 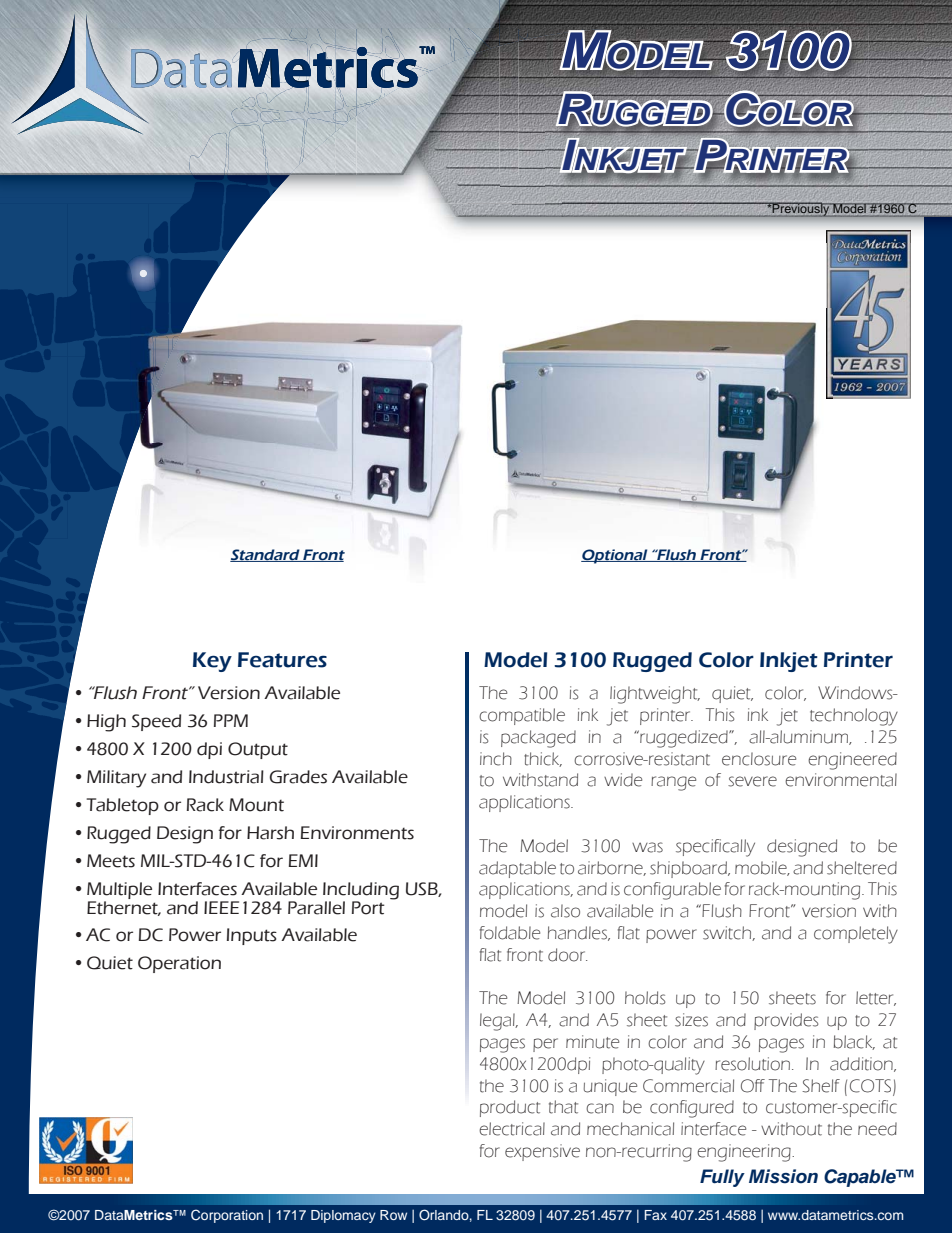 What do you see at coordinates (752, 781) in the screenshot?
I see `severe` at bounding box center [752, 781].
